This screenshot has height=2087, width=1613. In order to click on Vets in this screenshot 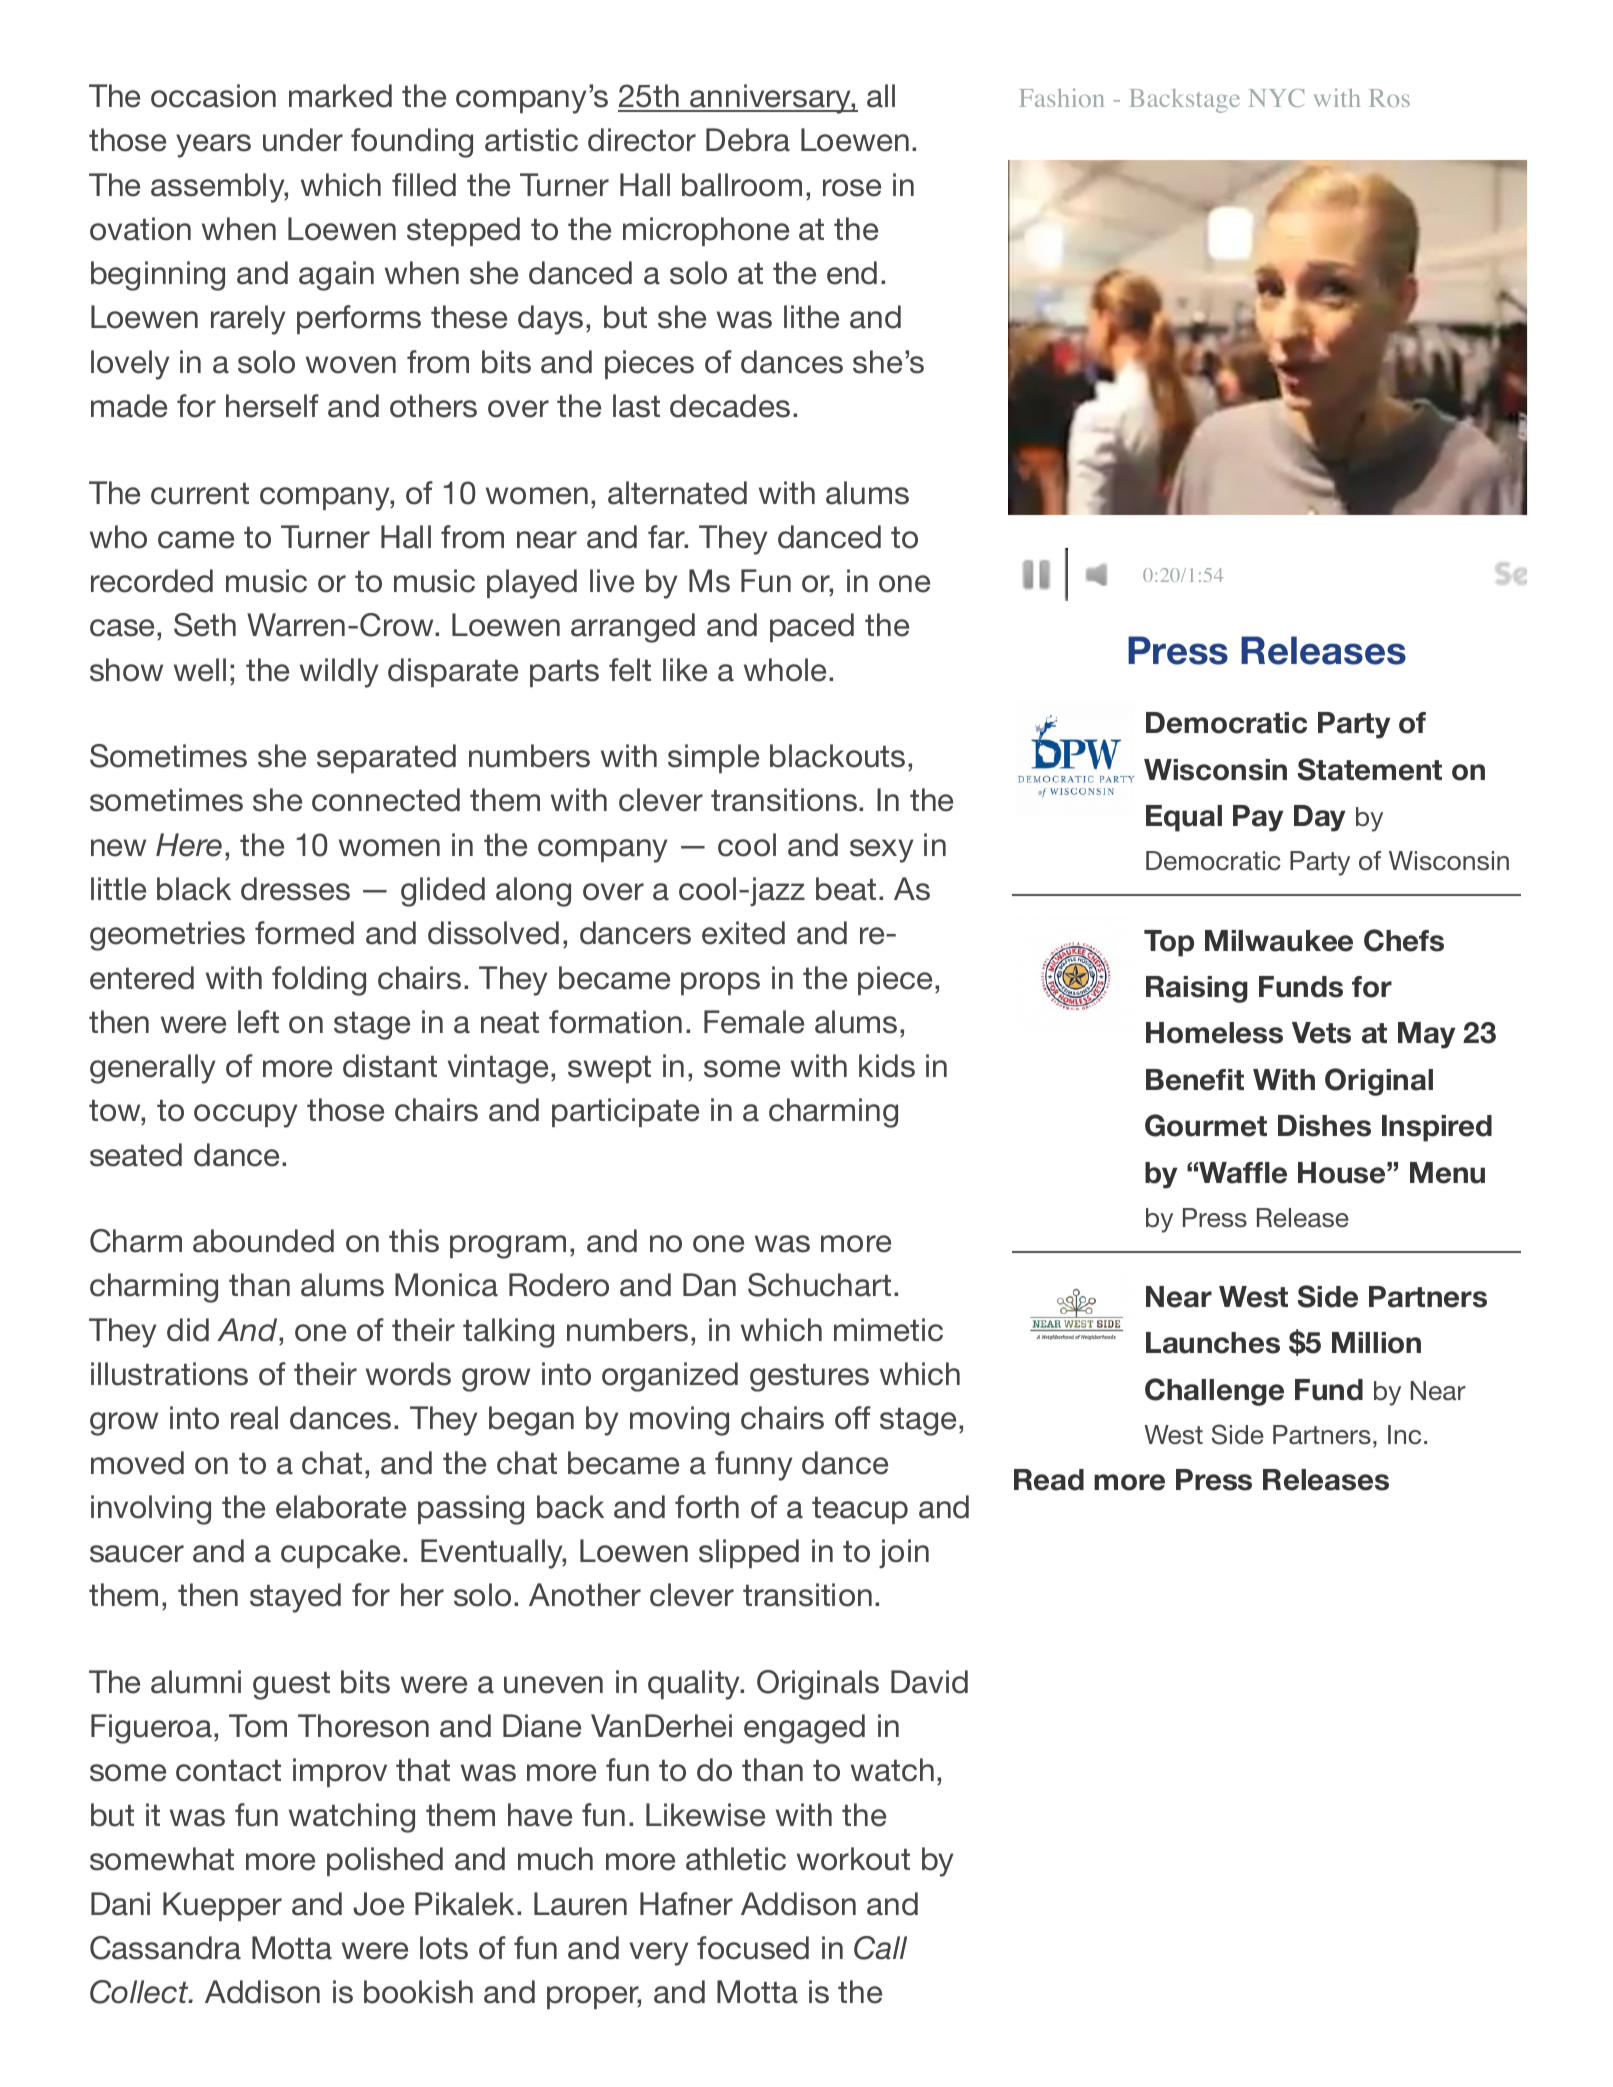, I will do `click(1321, 1033)`.
